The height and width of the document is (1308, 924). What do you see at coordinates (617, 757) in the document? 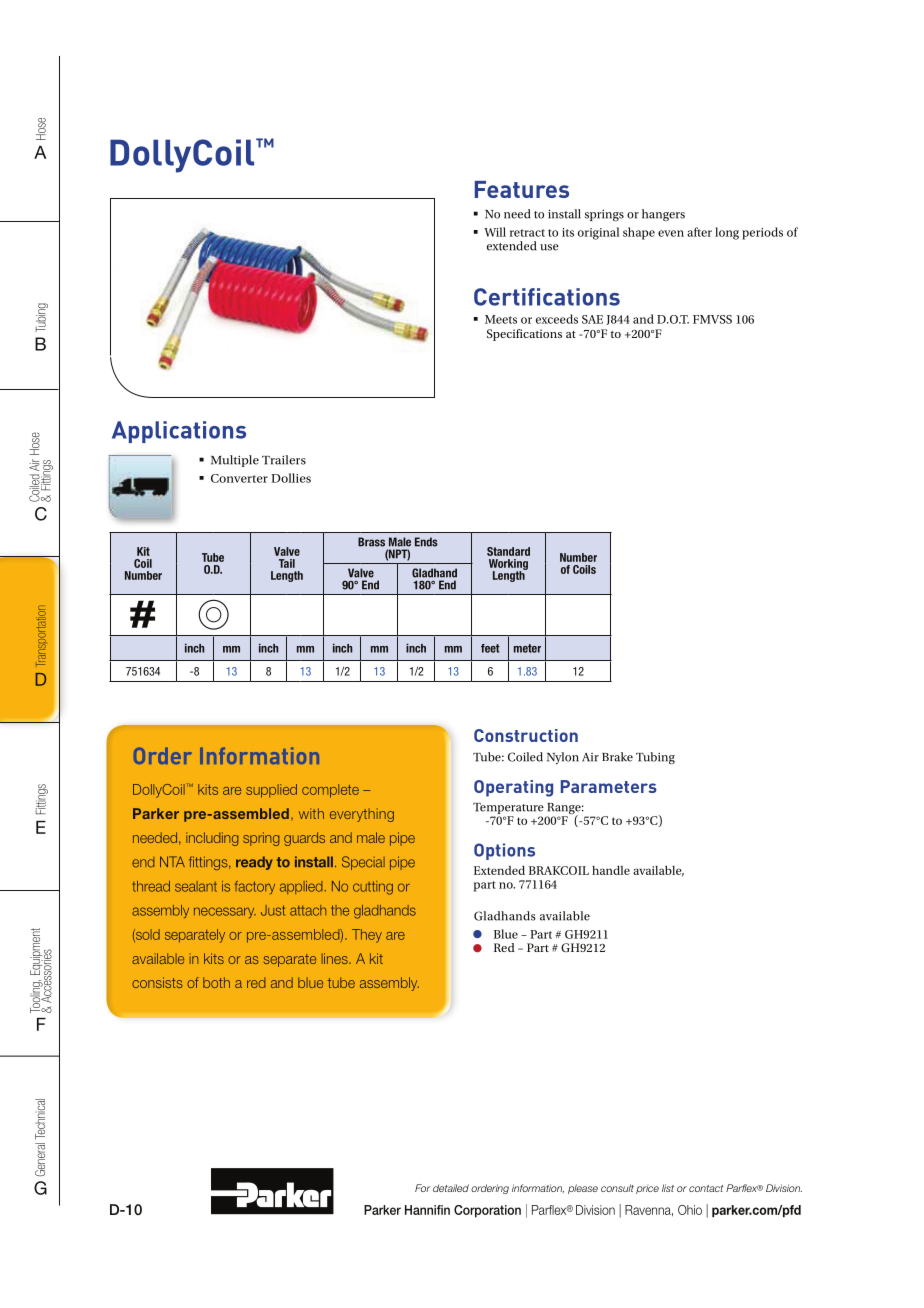
I see `Brake` at bounding box center [617, 757].
